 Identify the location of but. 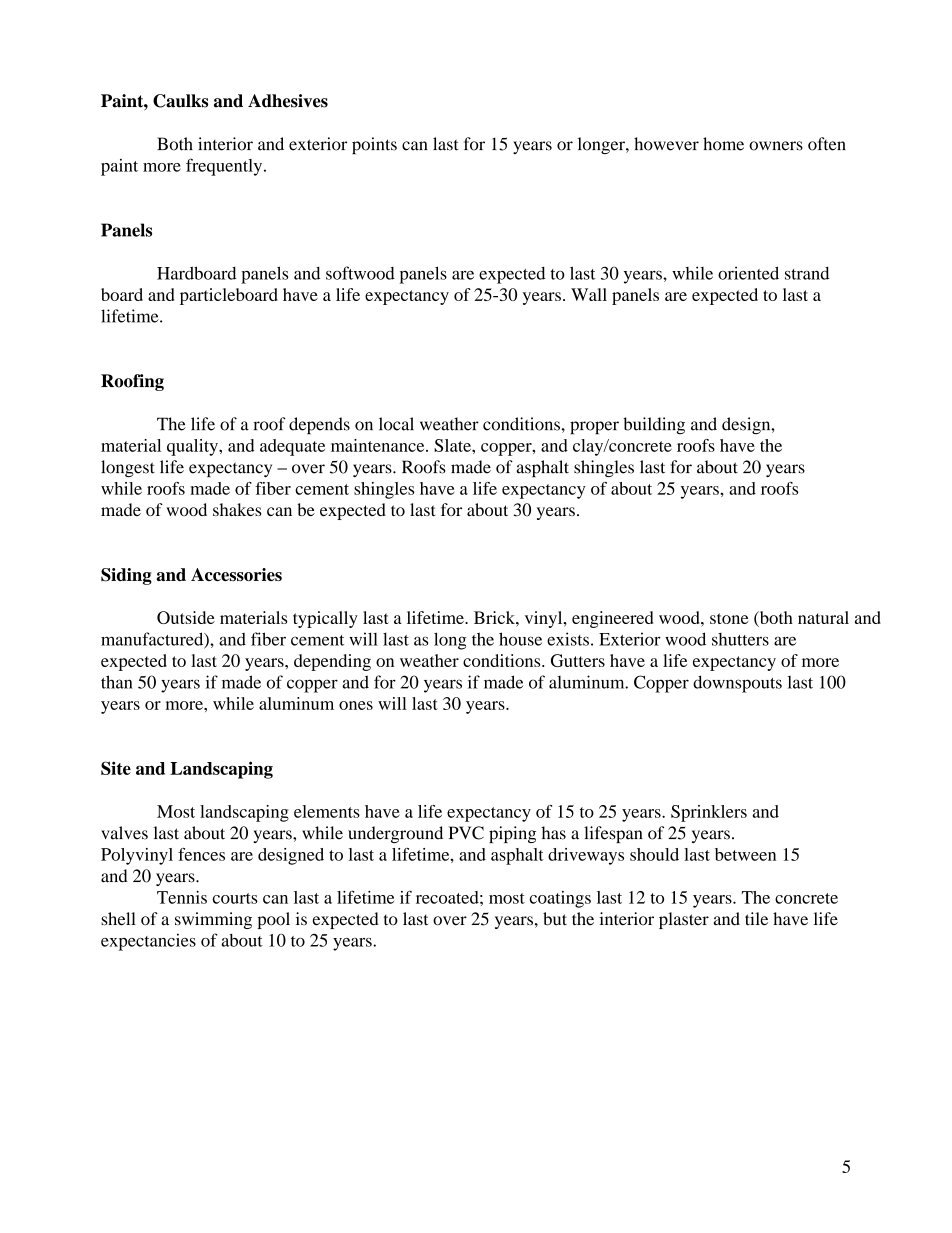
(555, 919).
